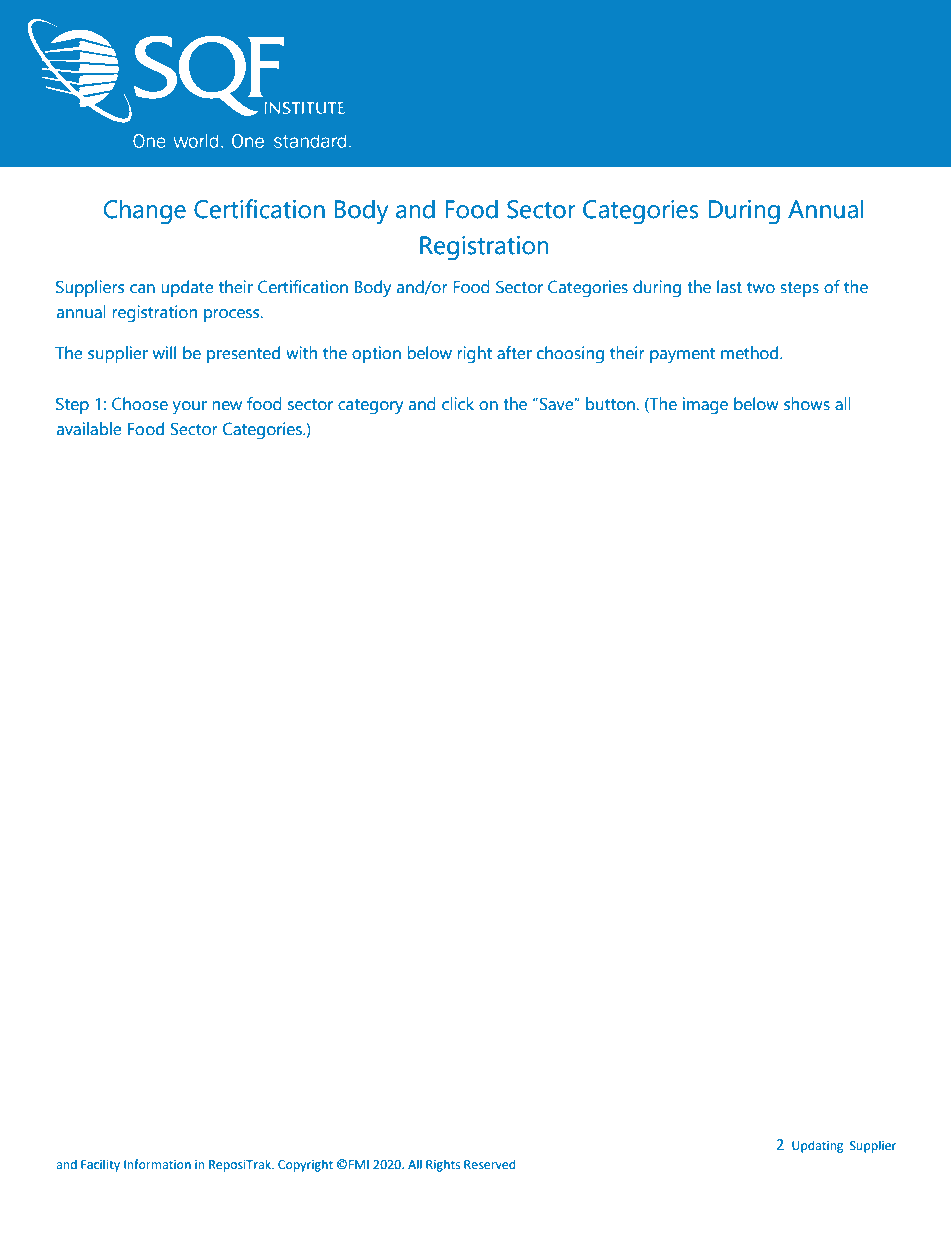 This screenshot has width=952, height=1233. What do you see at coordinates (144, 212) in the screenshot?
I see `Change` at bounding box center [144, 212].
